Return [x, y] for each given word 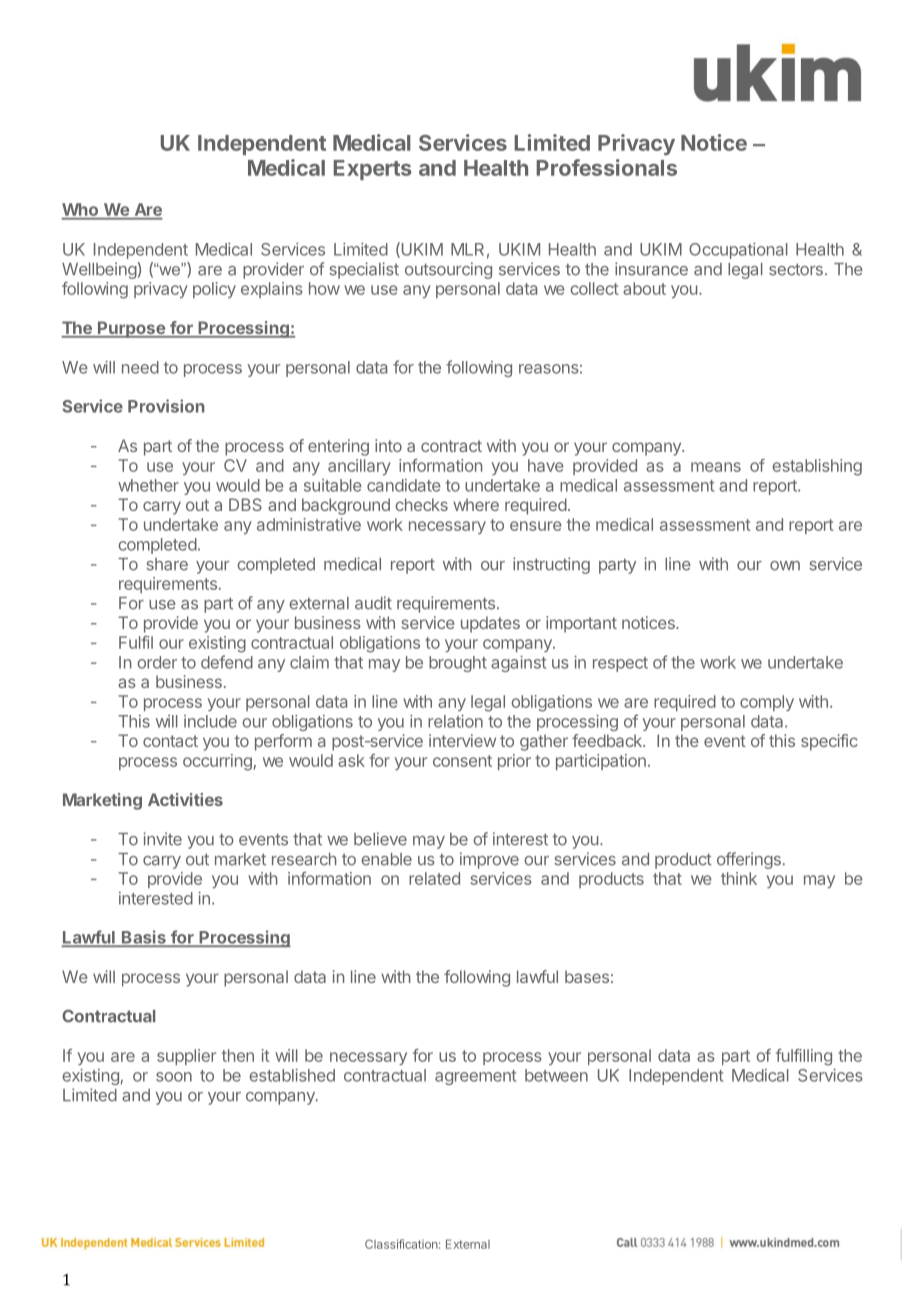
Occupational [738, 251]
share [167, 564]
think [739, 878]
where [476, 504]
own [785, 566]
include [210, 721]
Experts [373, 170]
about [644, 288]
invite [162, 839]
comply [767, 703]
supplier [186, 1057]
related [434, 878]
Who [81, 211]
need [140, 367]
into [388, 445]
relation [455, 721]
